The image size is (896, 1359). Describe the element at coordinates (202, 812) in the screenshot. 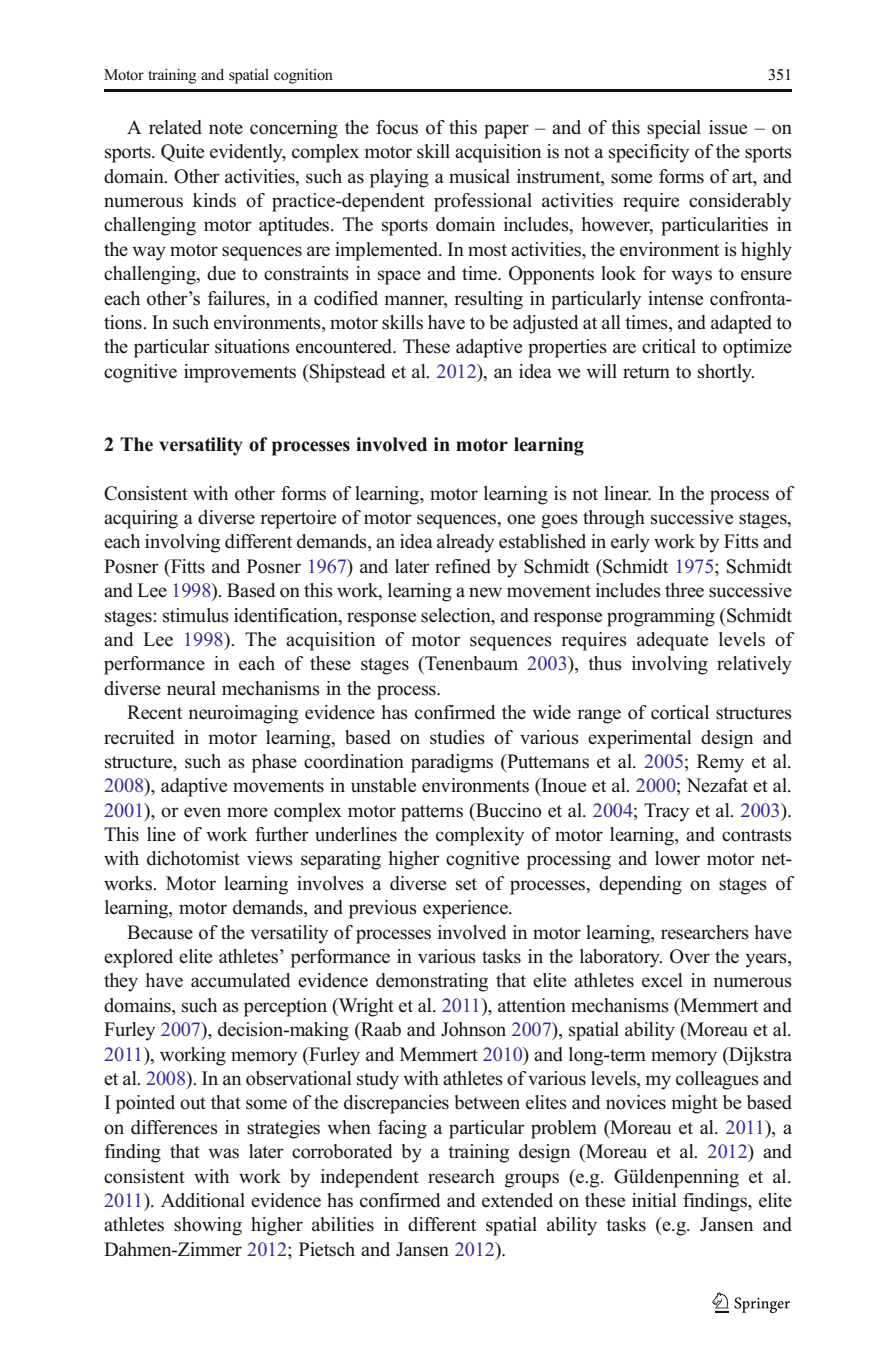

I see `even` at that location.
